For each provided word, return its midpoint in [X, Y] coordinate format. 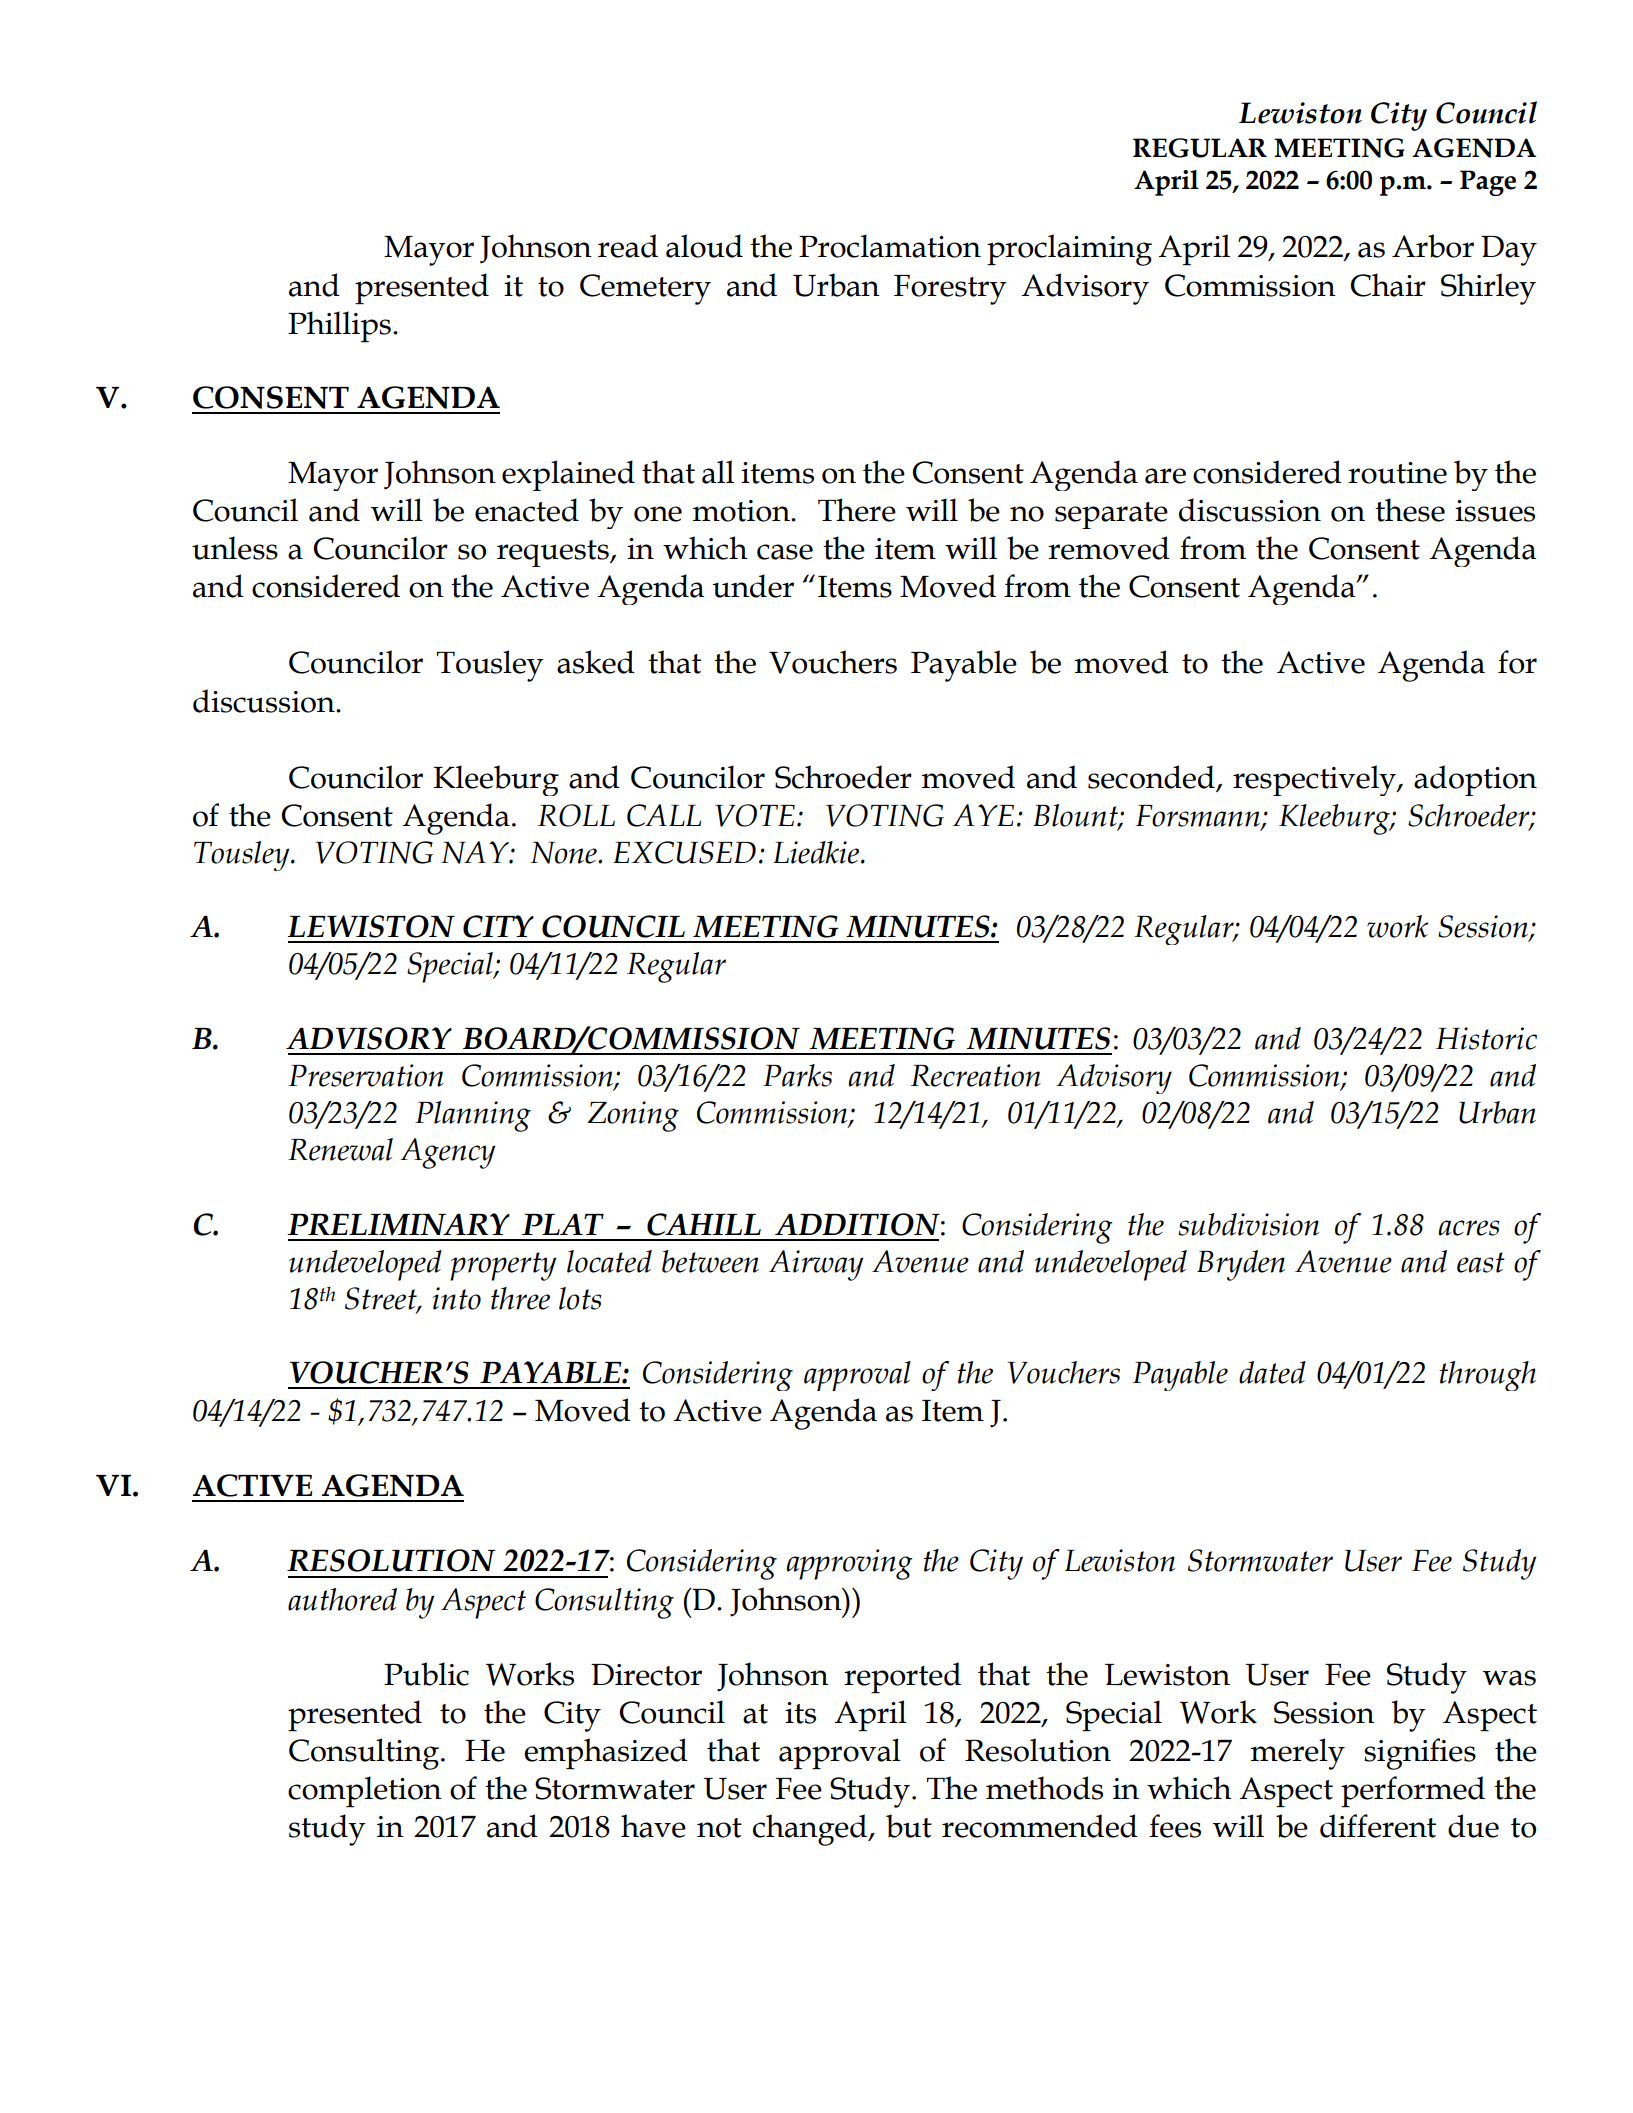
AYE [983, 815]
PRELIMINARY [398, 1224]
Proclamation [890, 246]
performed [1413, 1791]
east [1480, 1262]
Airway [816, 1265]
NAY [476, 852]
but [909, 1826]
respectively [1316, 780]
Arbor [1433, 246]
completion [365, 1791]
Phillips [339, 326]
